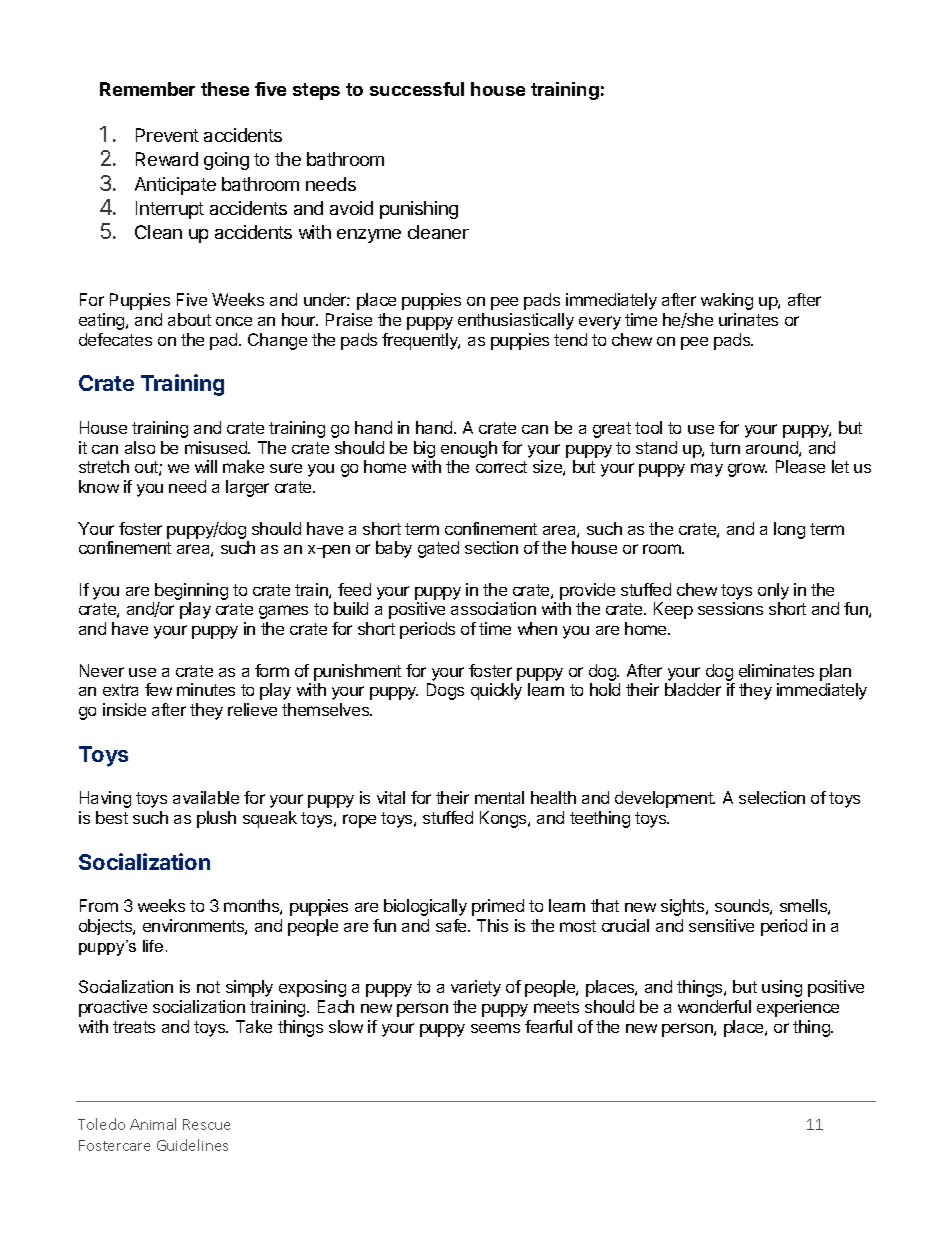 The image size is (952, 1233). Describe the element at coordinates (206, 466) in the image. I see `will` at that location.
